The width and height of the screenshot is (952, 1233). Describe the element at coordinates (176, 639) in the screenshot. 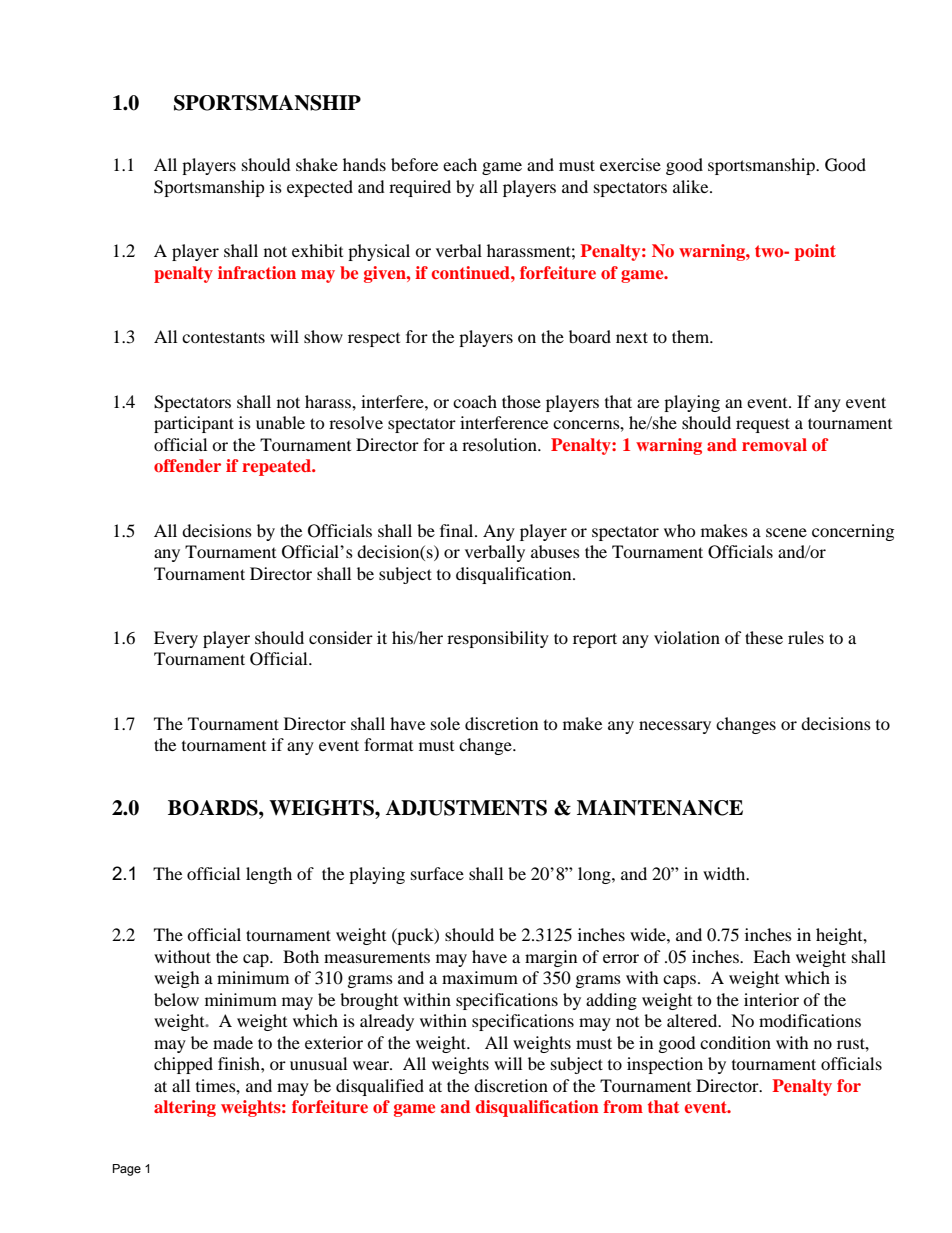

I see `Every` at that location.
